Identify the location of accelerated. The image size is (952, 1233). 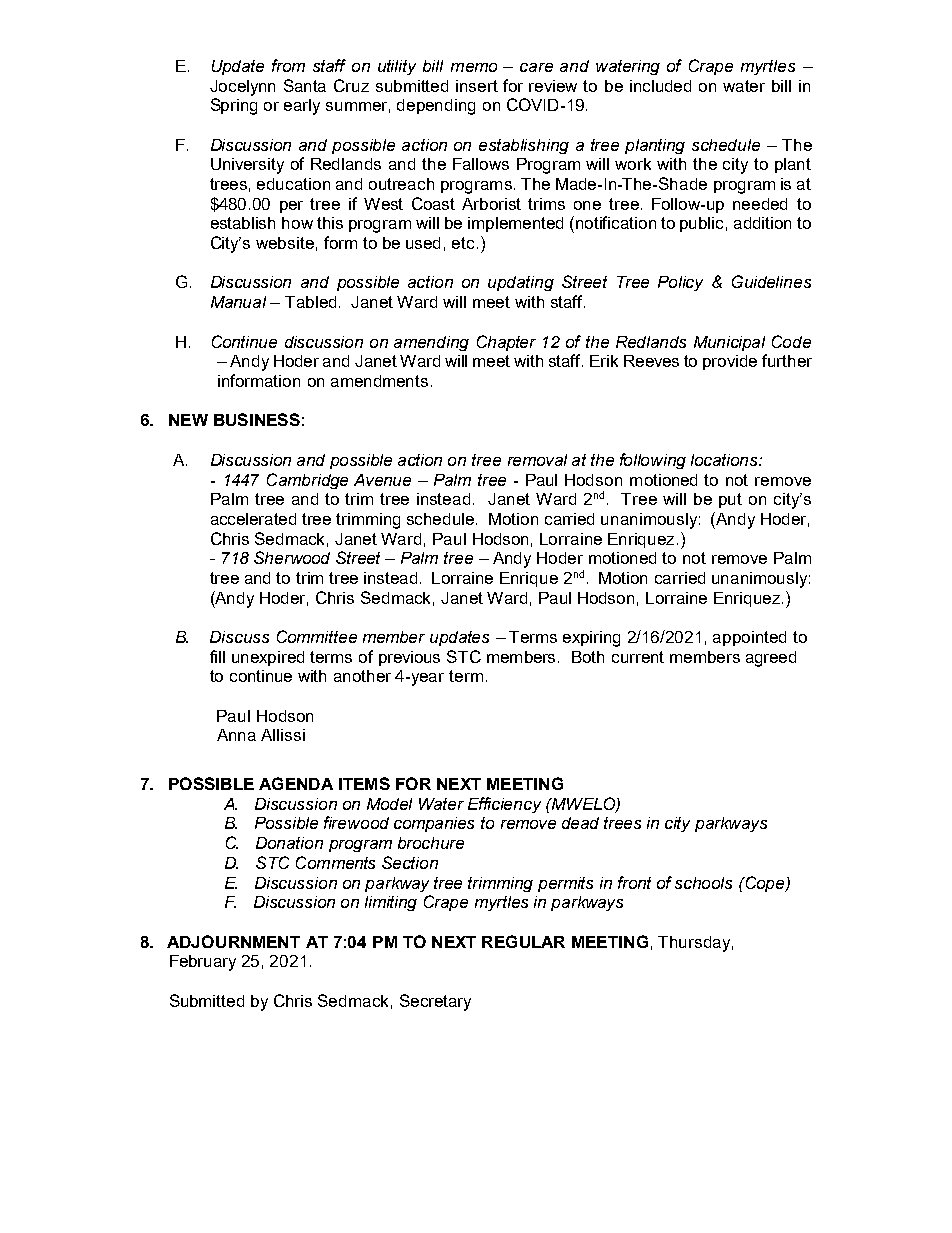
(253, 519).
